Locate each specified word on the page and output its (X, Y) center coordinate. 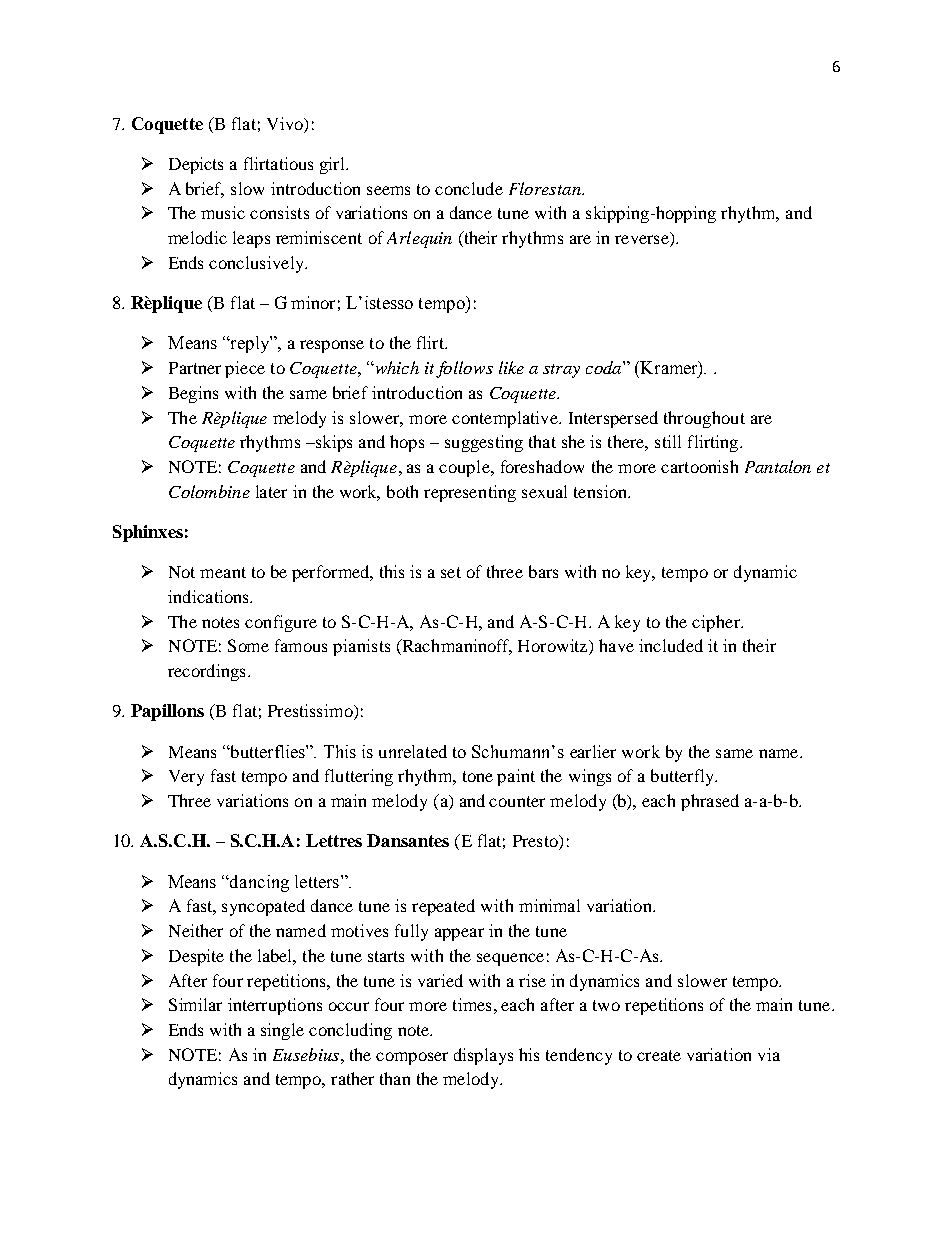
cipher (717, 623)
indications (209, 596)
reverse (643, 241)
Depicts (196, 165)
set (451, 572)
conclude (469, 188)
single (282, 1031)
